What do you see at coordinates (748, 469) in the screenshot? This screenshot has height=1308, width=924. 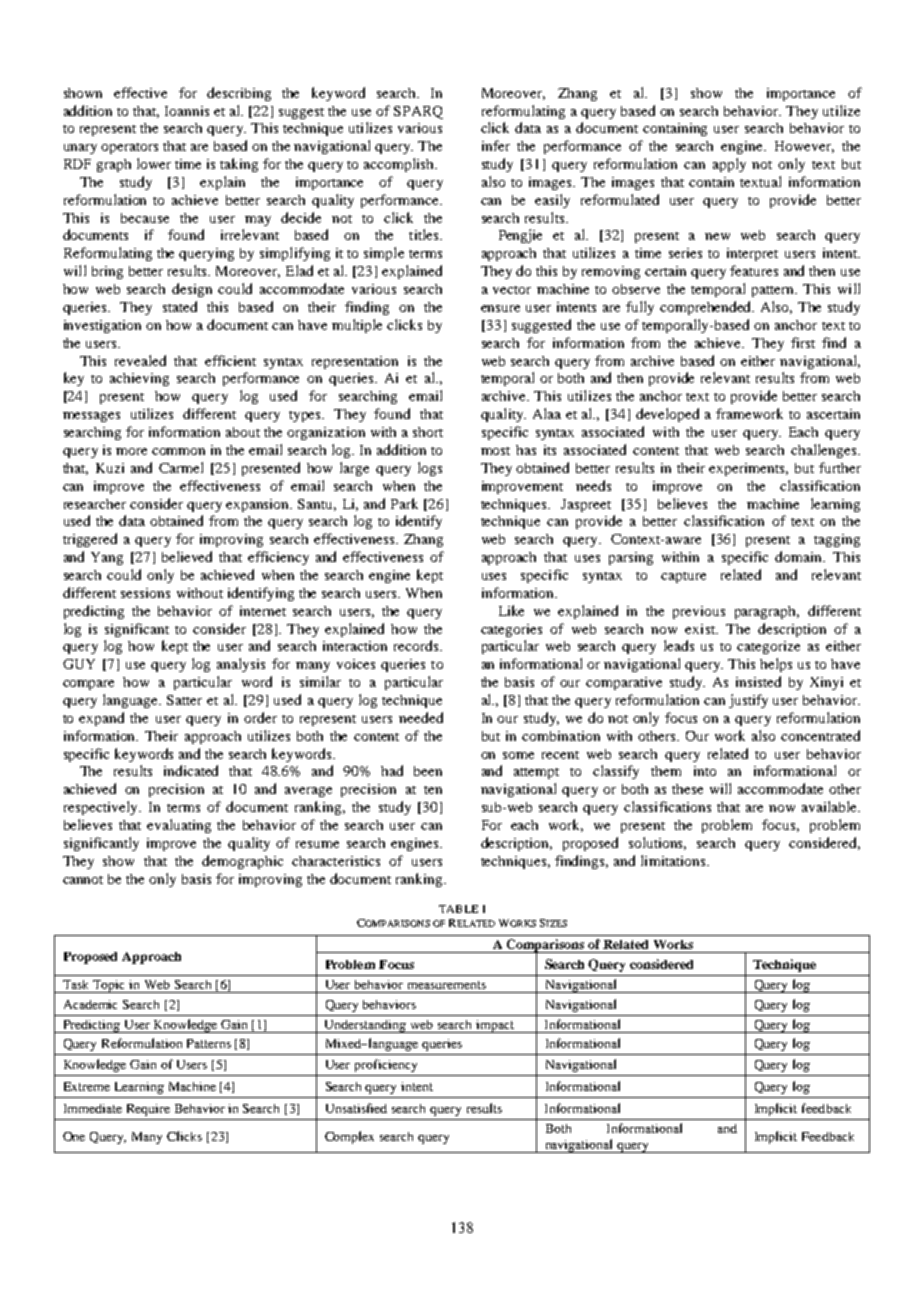 I see `experiments` at bounding box center [748, 469].
